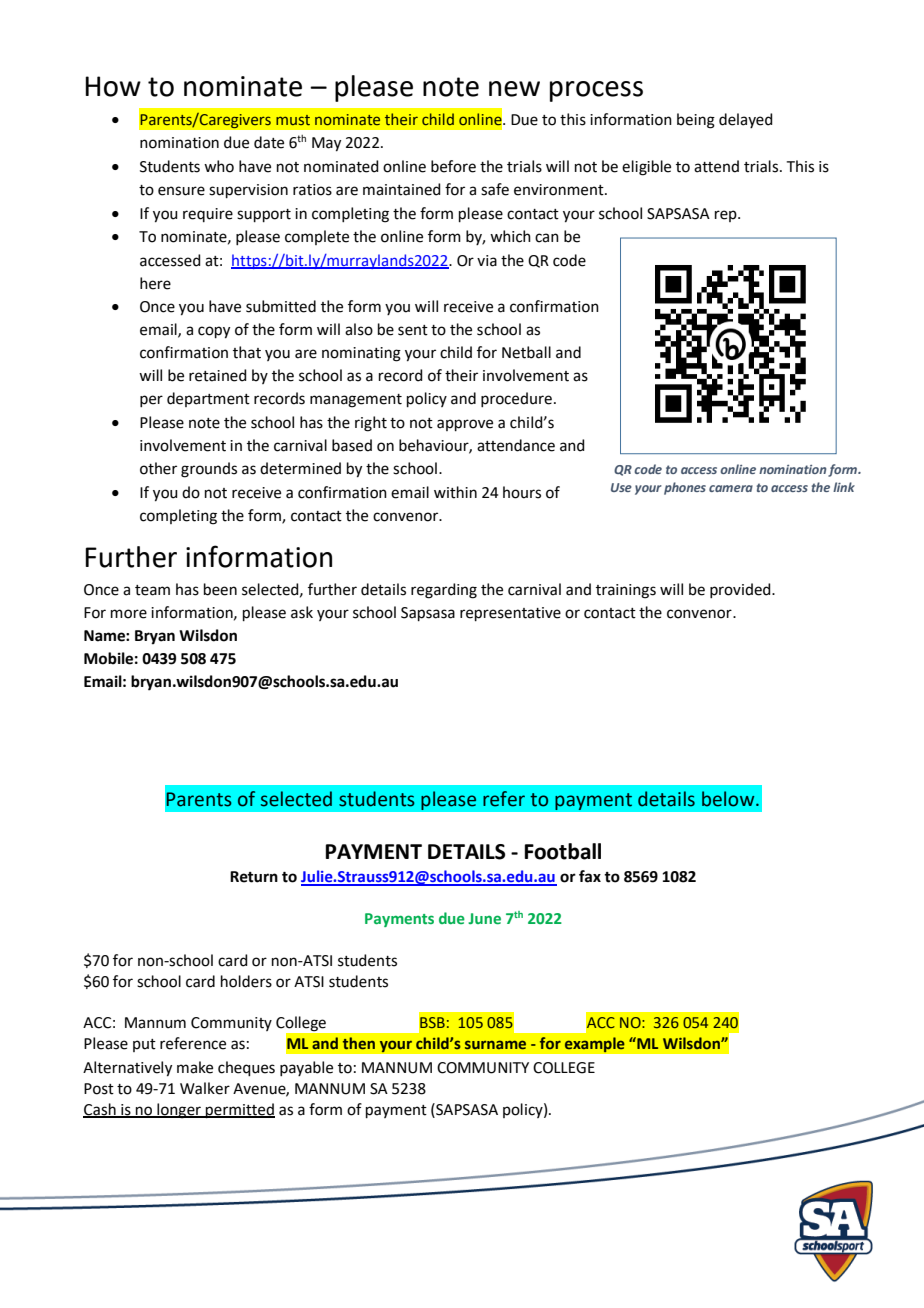 The image size is (924, 1308). Describe the element at coordinates (698, 453) in the screenshot. I see `district` at that location.
